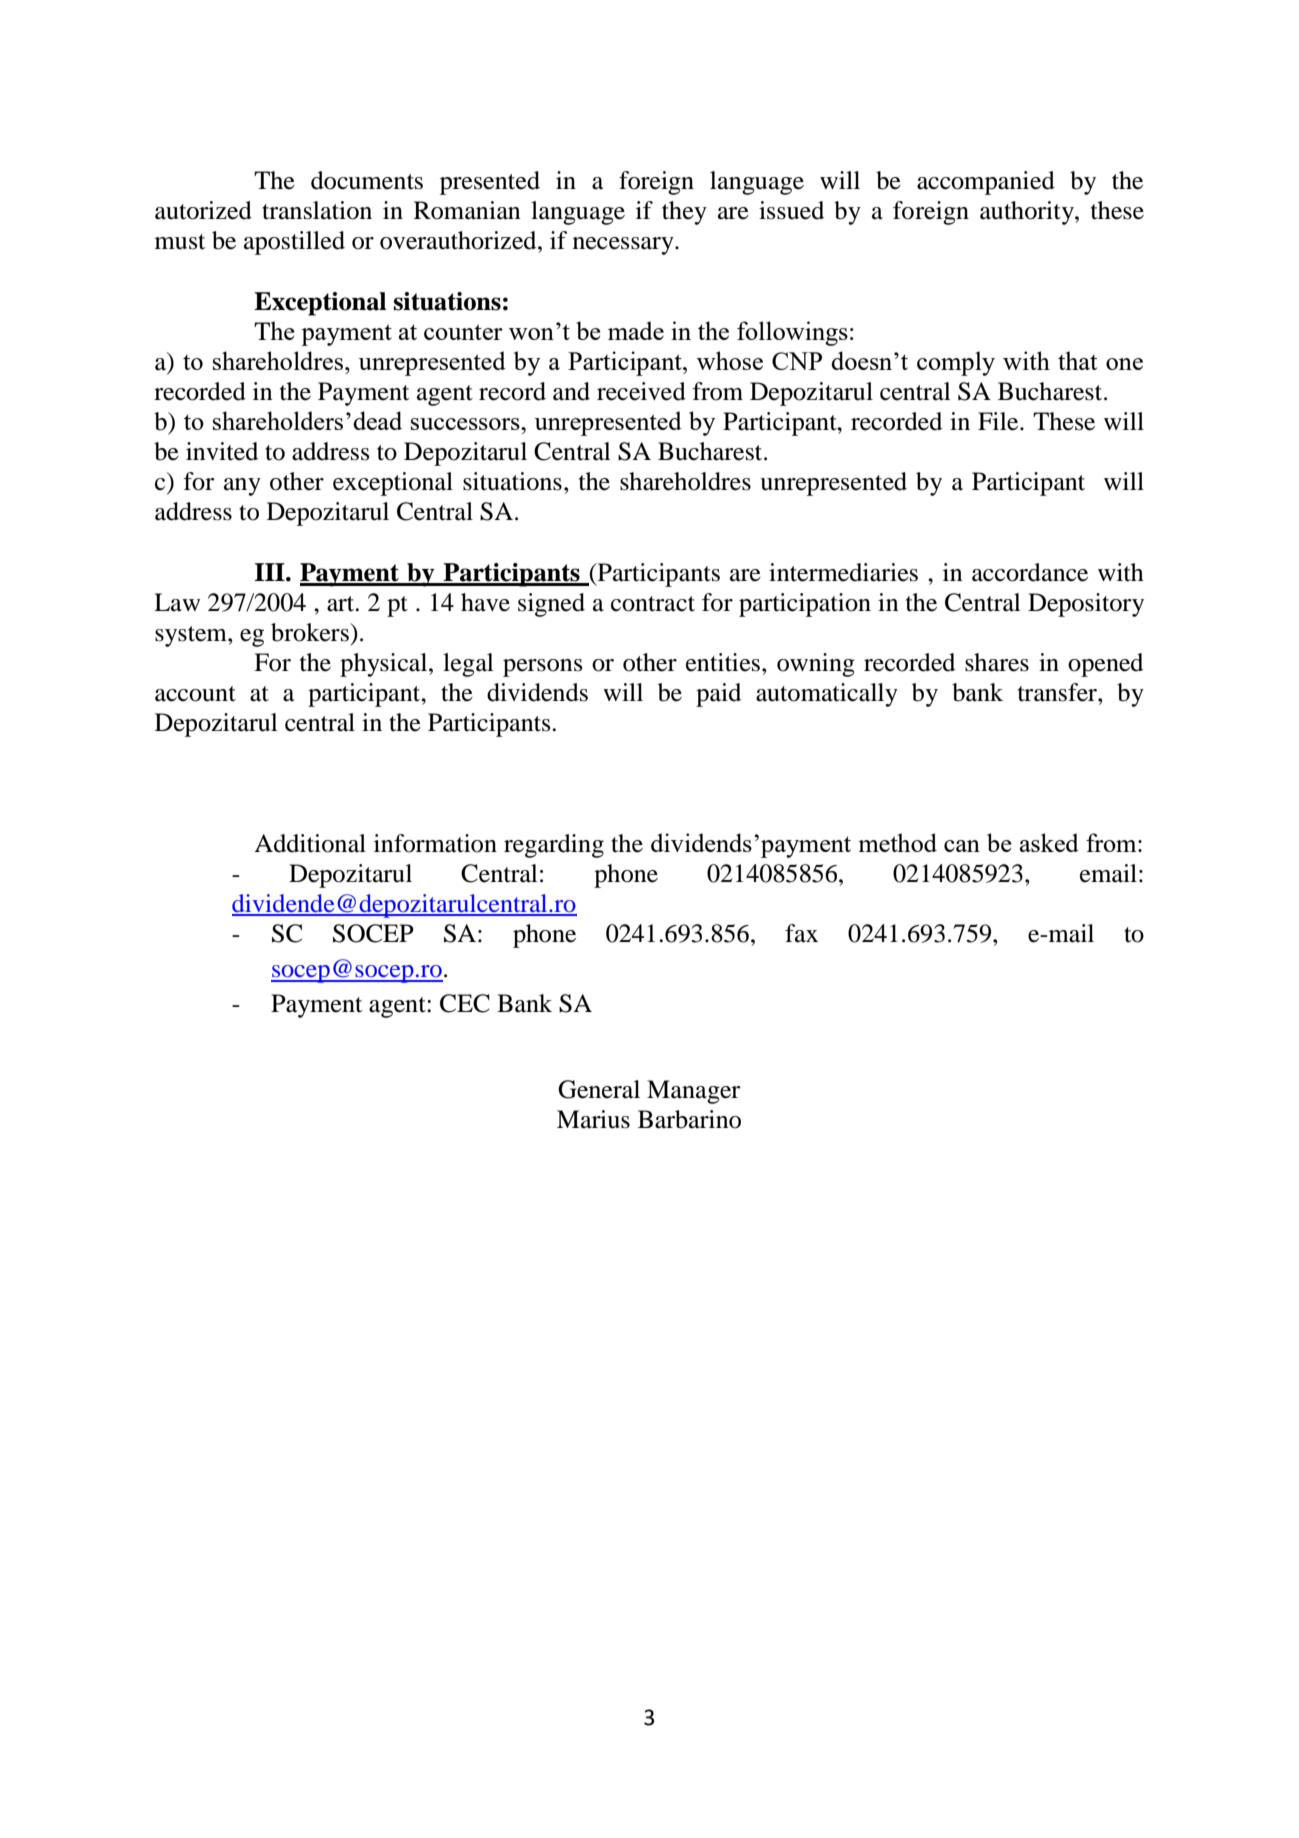  Describe the element at coordinates (684, 213) in the image. I see `they` at that location.
